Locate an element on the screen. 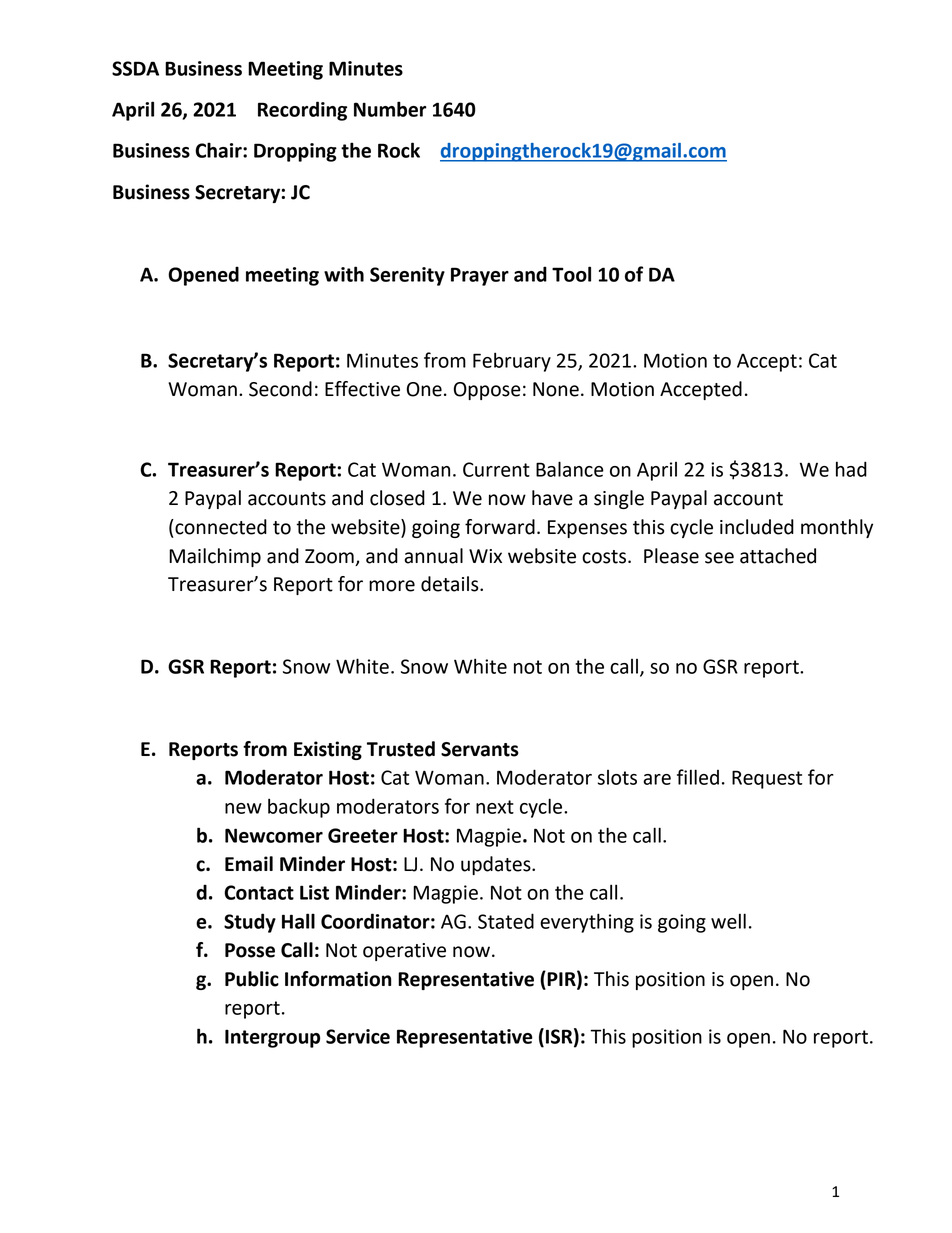 The image size is (952, 1233). next is located at coordinates (495, 807).
